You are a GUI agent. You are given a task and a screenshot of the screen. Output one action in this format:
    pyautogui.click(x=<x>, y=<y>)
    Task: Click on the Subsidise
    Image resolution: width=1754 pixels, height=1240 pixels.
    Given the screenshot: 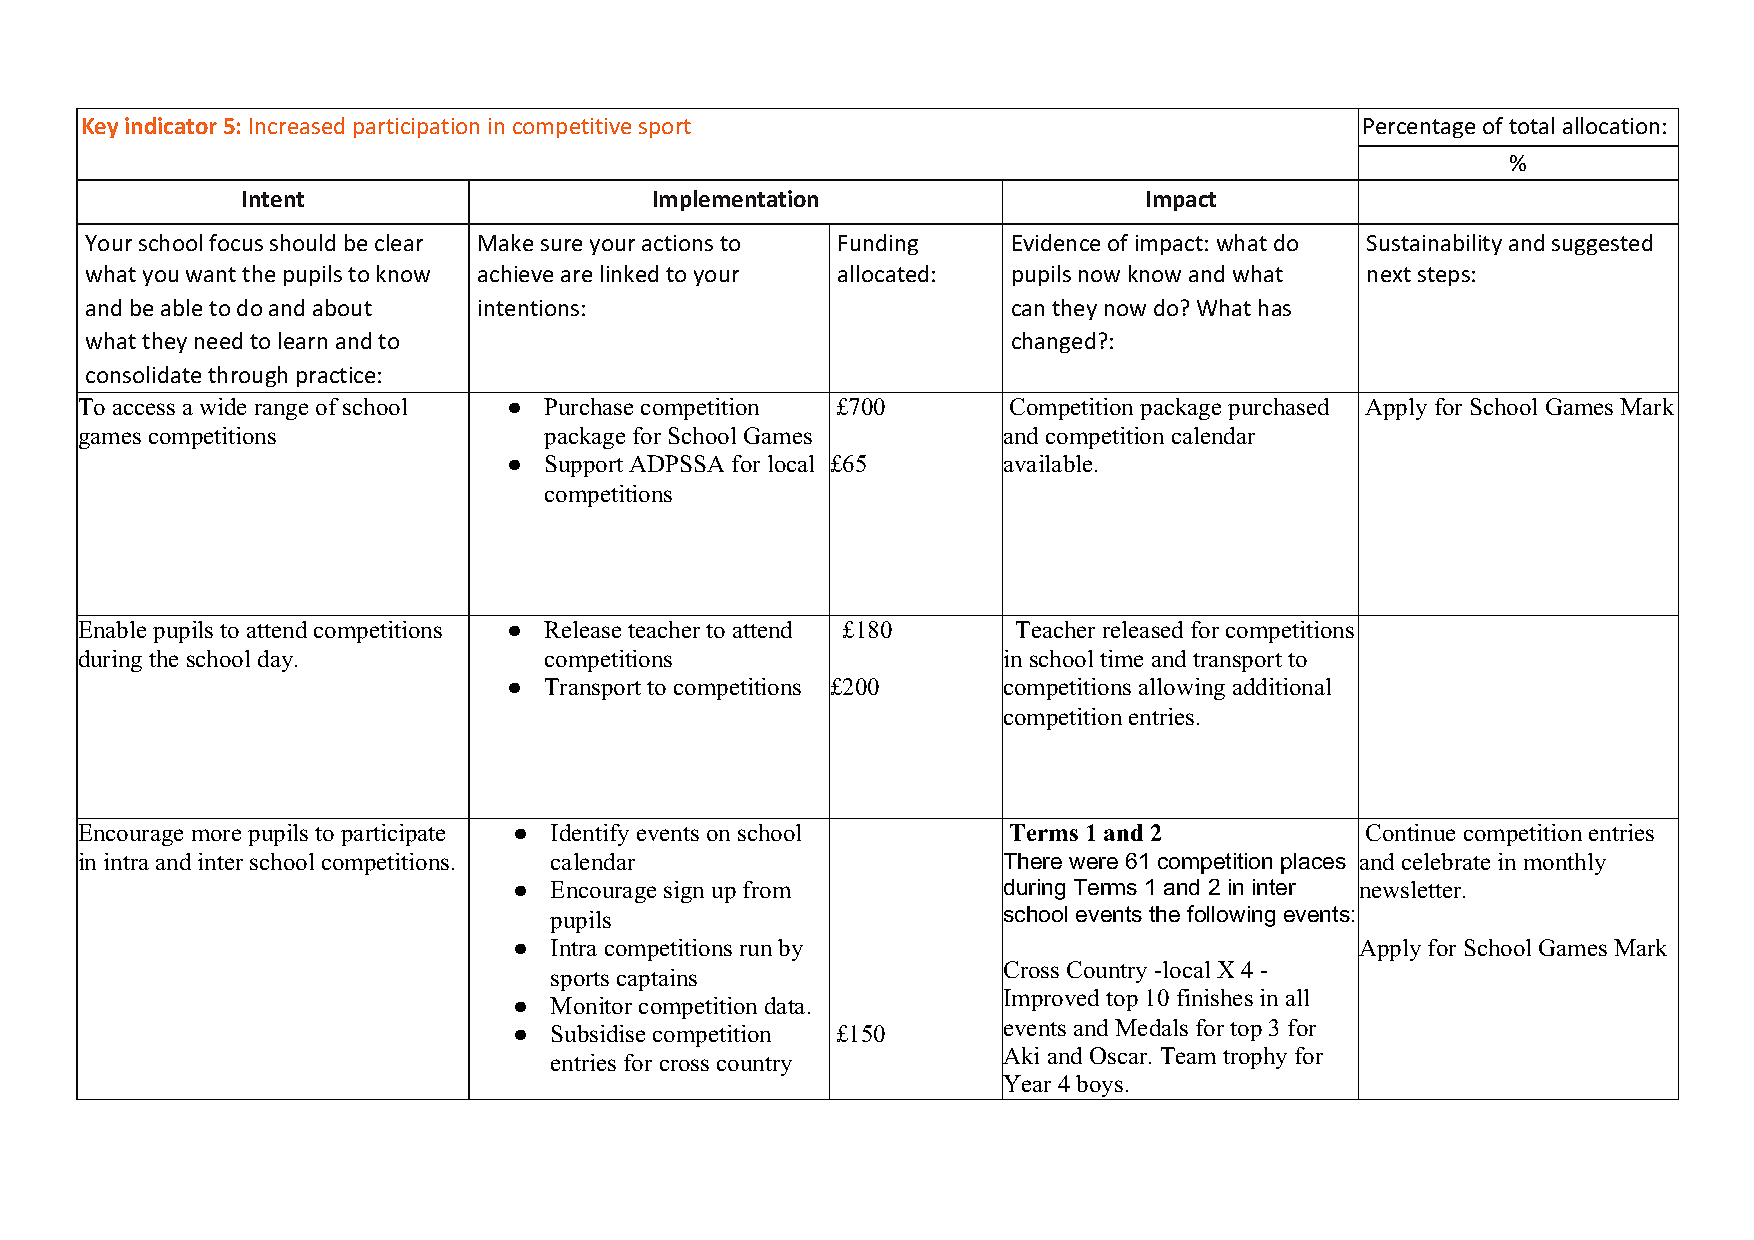 What is the action you would take?
    pyautogui.click(x=598, y=1033)
